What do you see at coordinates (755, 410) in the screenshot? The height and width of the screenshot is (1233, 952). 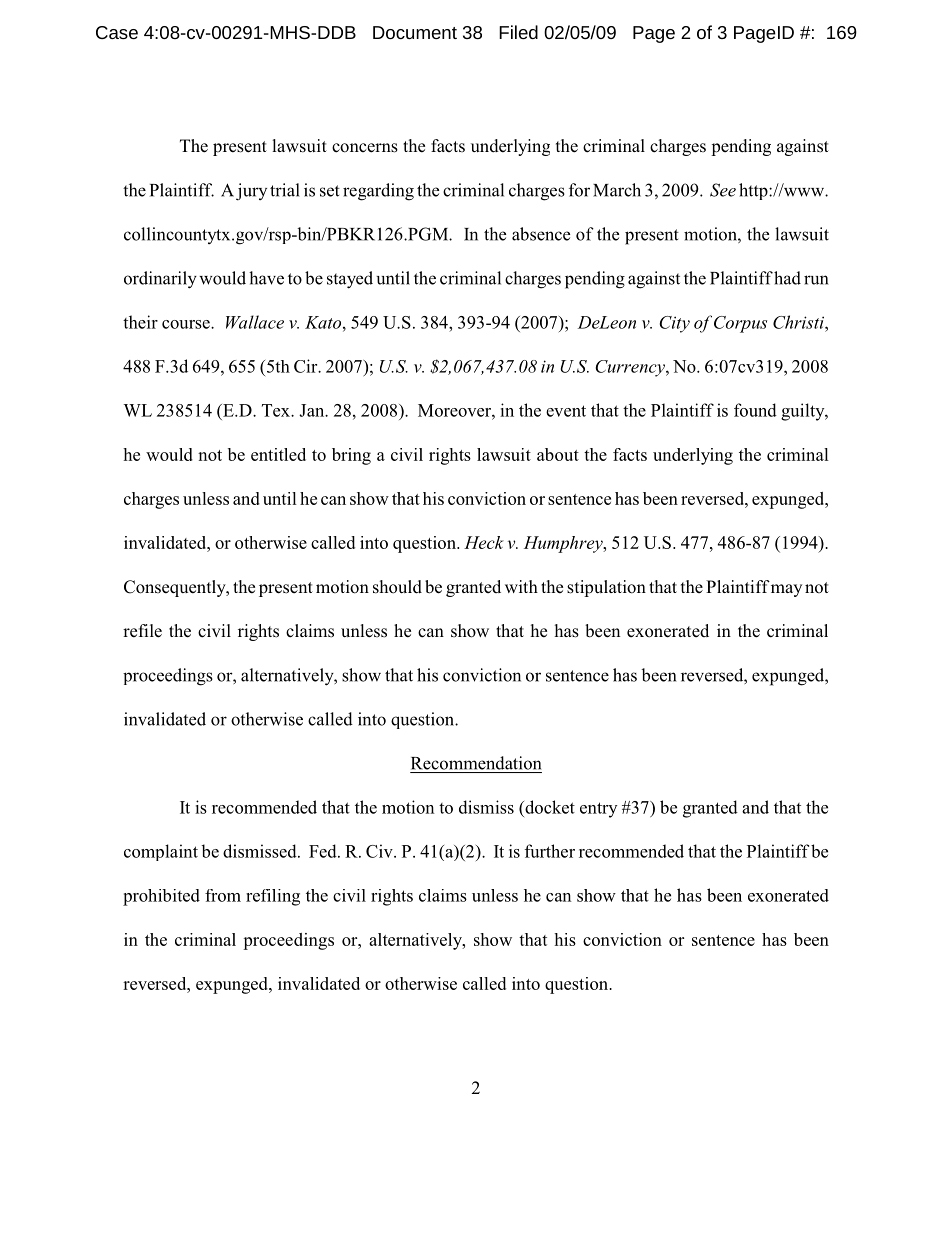 I see `found` at bounding box center [755, 410].
